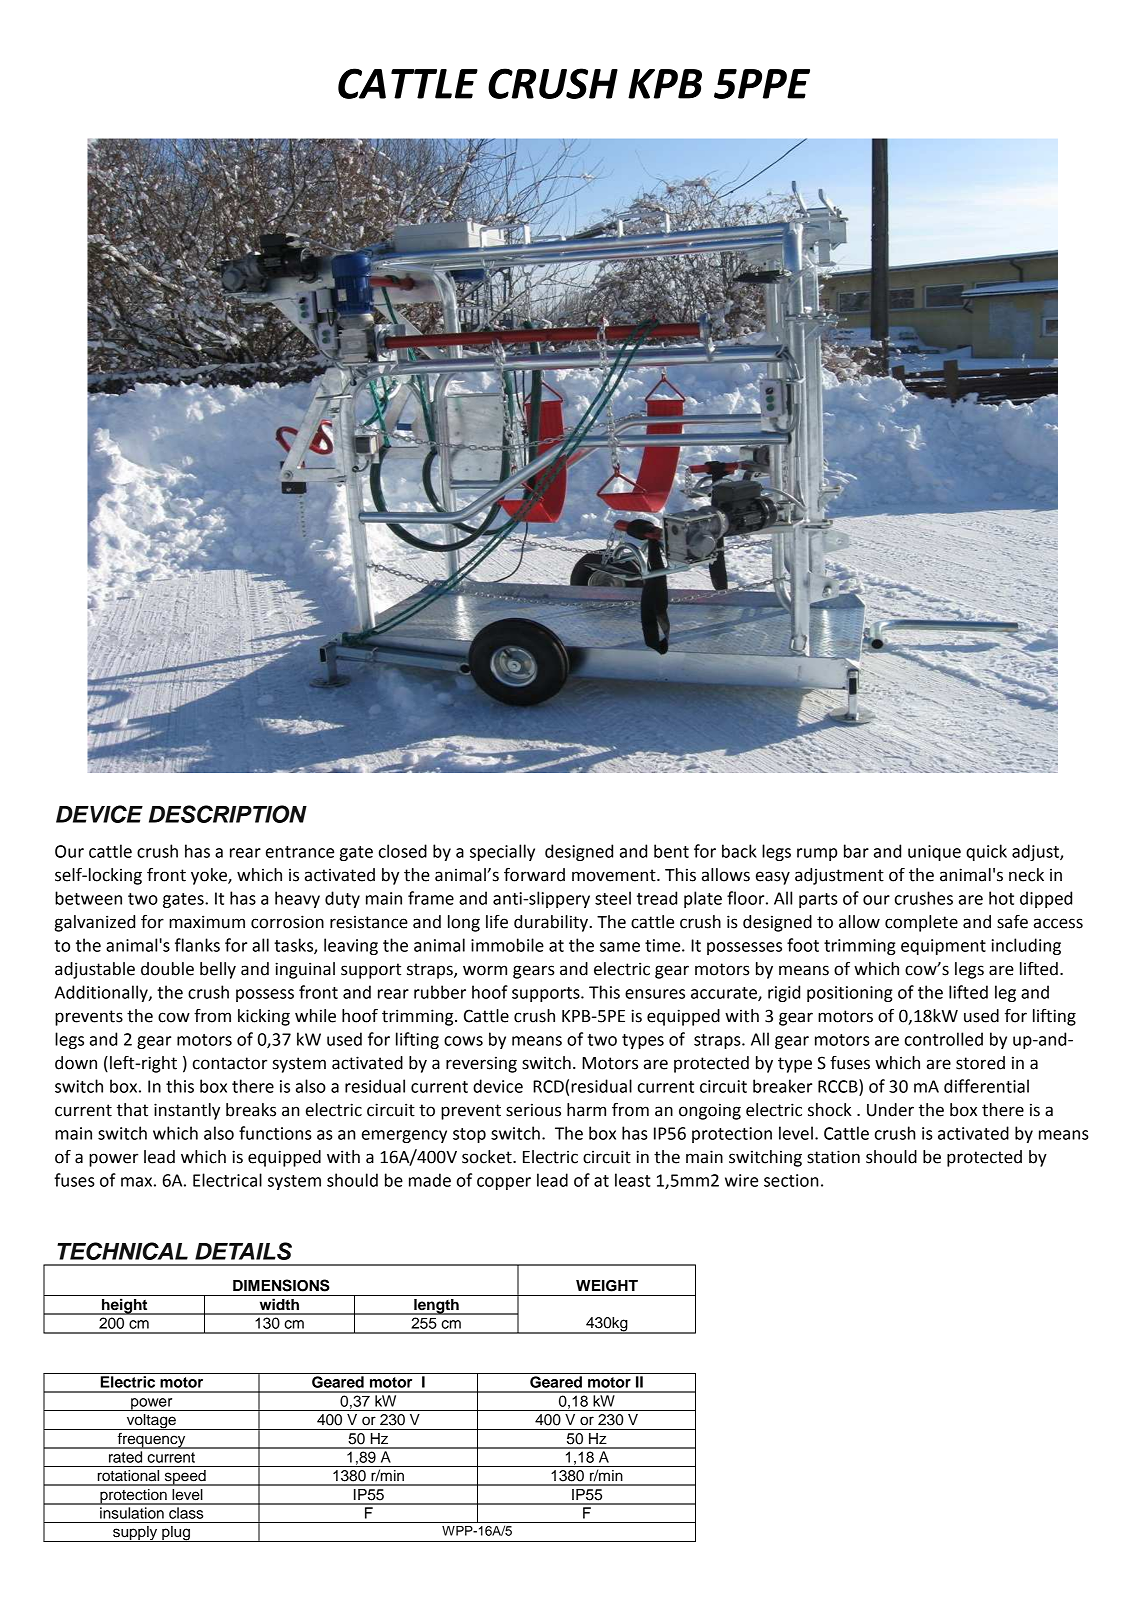 The image size is (1145, 1620). I want to click on controlled, so click(944, 1039).
